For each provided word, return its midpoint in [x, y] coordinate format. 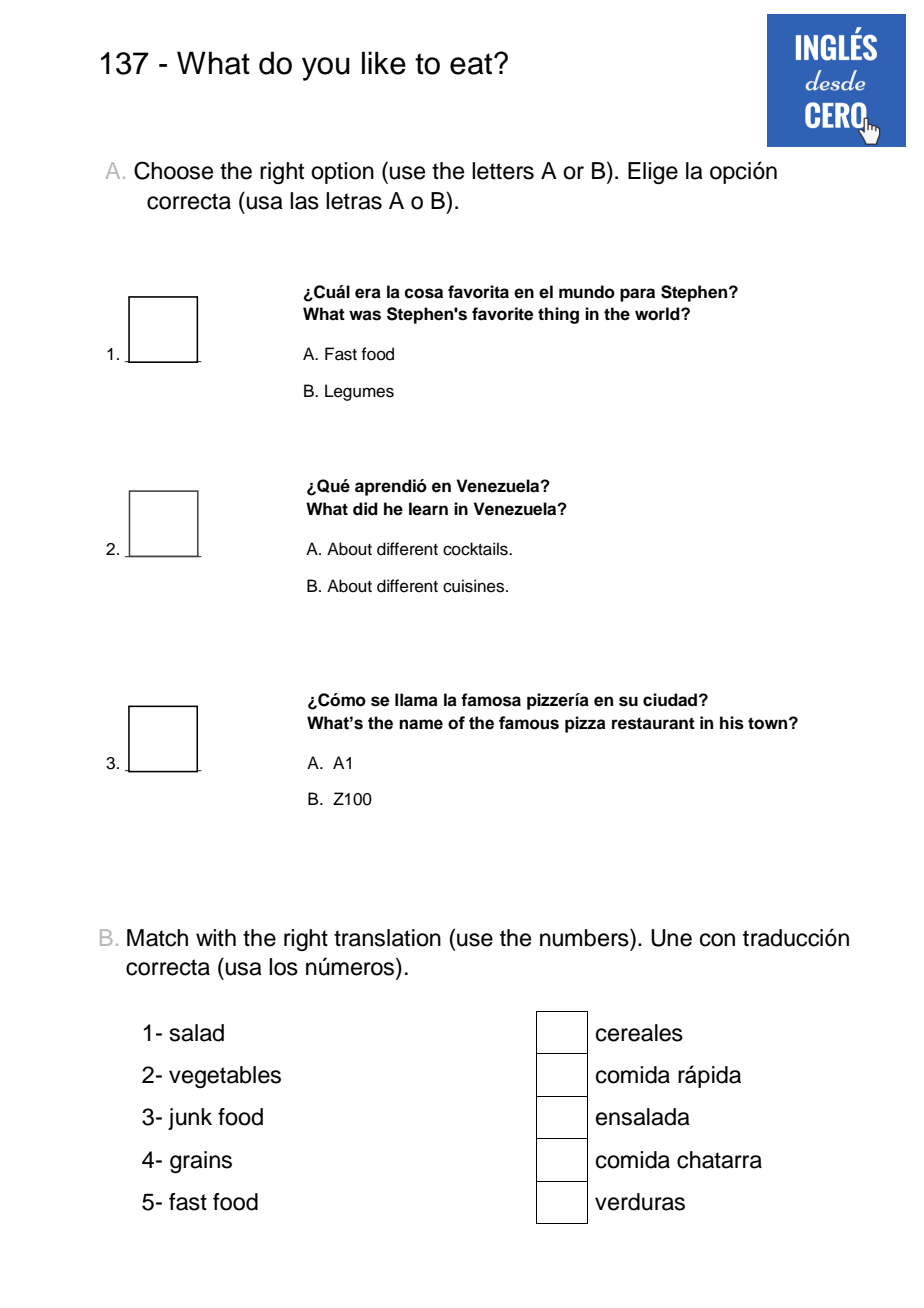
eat [472, 64]
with [216, 937]
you [326, 69]
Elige [653, 173]
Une [671, 938]
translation [387, 938]
